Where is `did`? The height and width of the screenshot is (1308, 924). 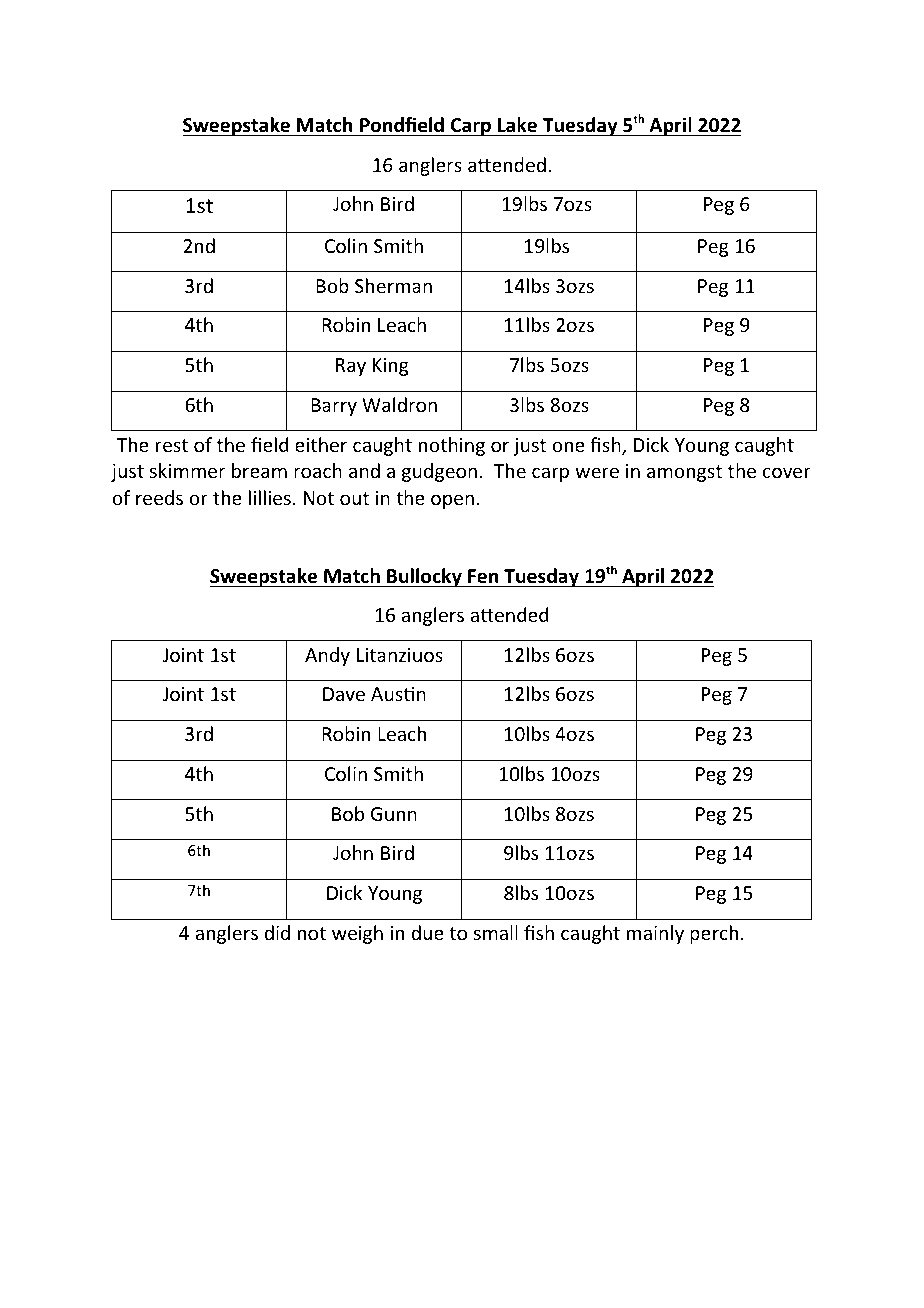 did is located at coordinates (277, 932).
